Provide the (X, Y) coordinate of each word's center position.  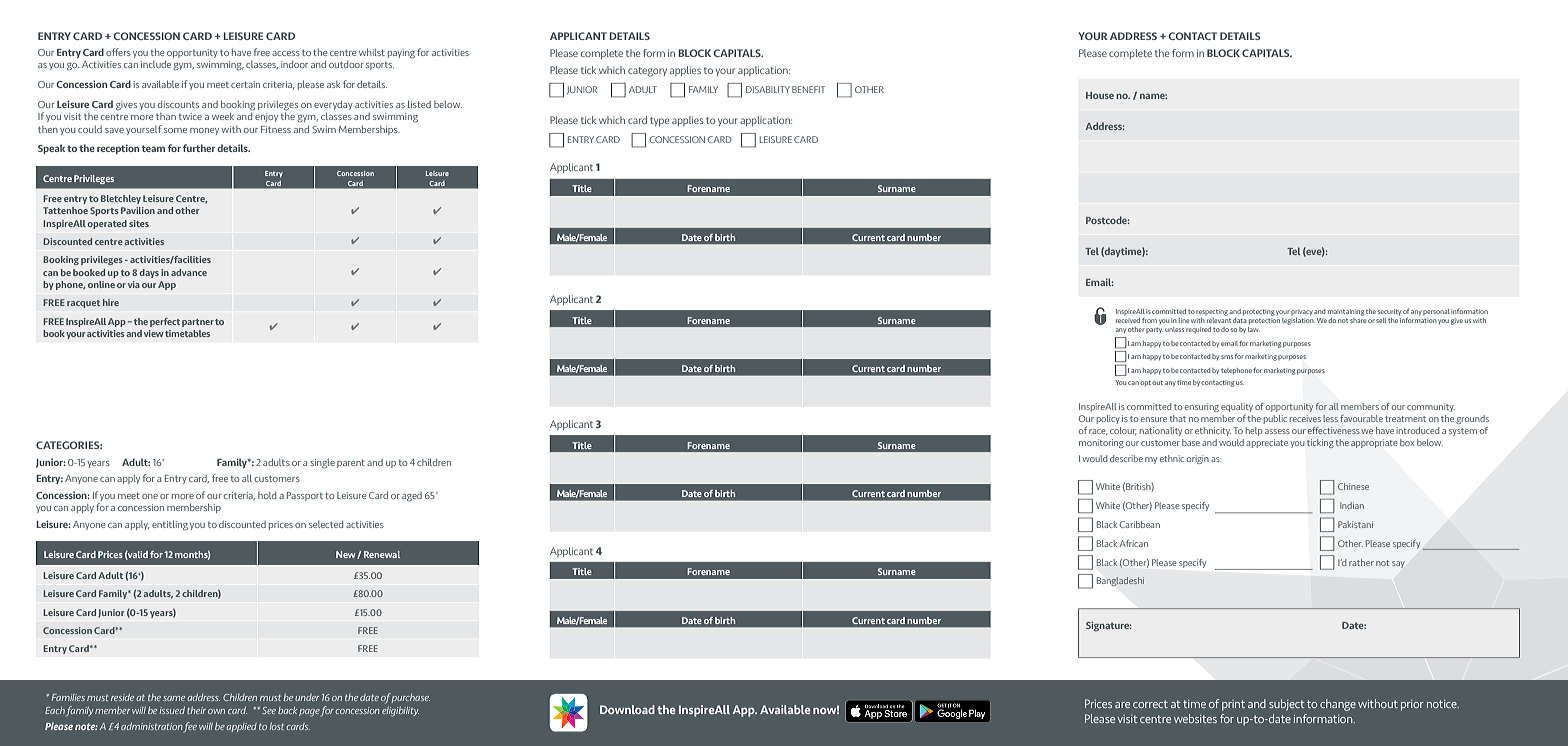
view (154, 333)
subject (1286, 705)
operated (107, 224)
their (196, 710)
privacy (1302, 312)
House (1100, 95)
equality (1237, 407)
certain (245, 84)
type (659, 121)
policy (1108, 419)
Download (627, 709)
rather (1361, 562)
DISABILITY (768, 89)
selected (326, 524)
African (1134, 543)
